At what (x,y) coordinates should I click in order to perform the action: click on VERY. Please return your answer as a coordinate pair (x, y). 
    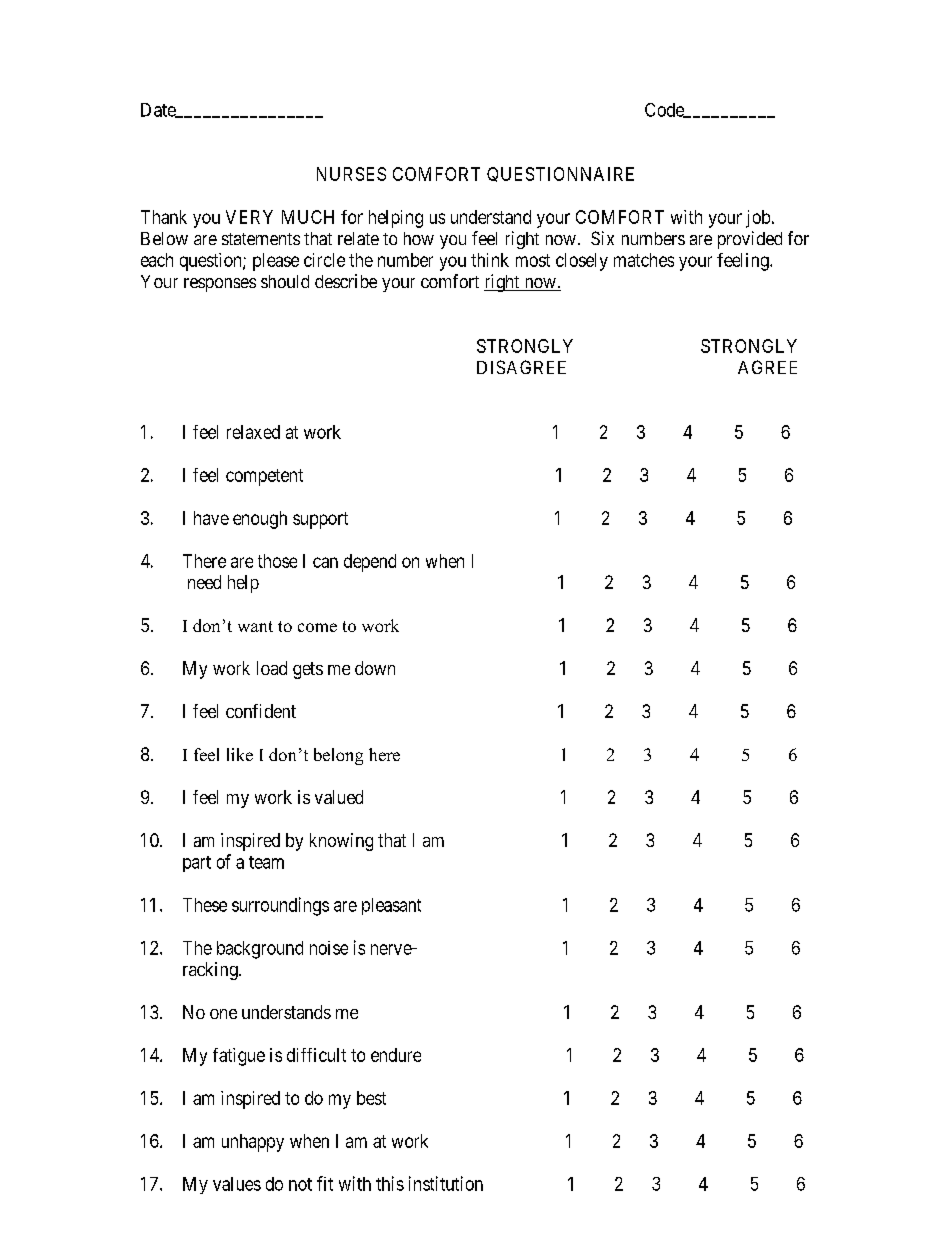
    Looking at the image, I should click on (249, 217).
